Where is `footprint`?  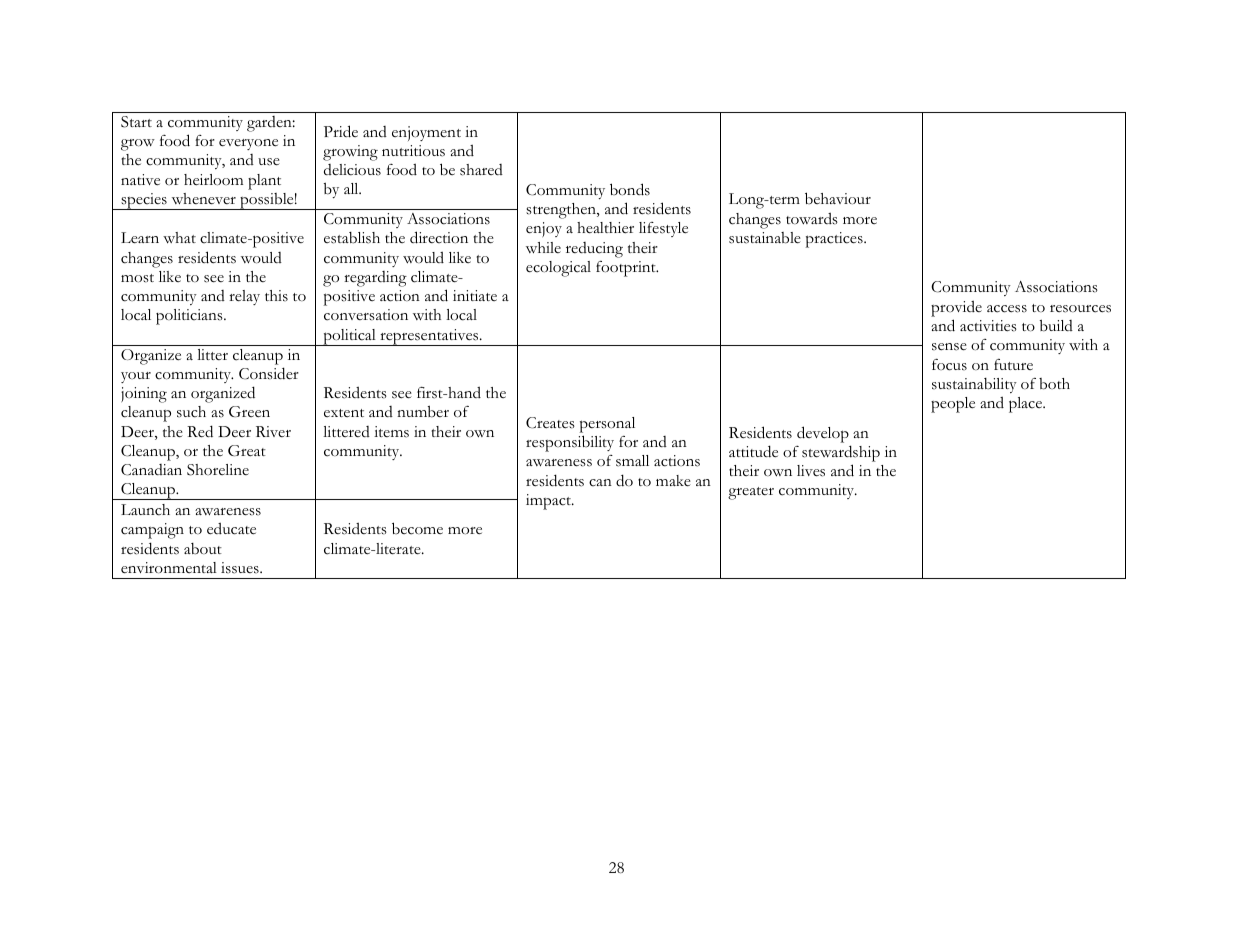 footprint is located at coordinates (627, 269).
